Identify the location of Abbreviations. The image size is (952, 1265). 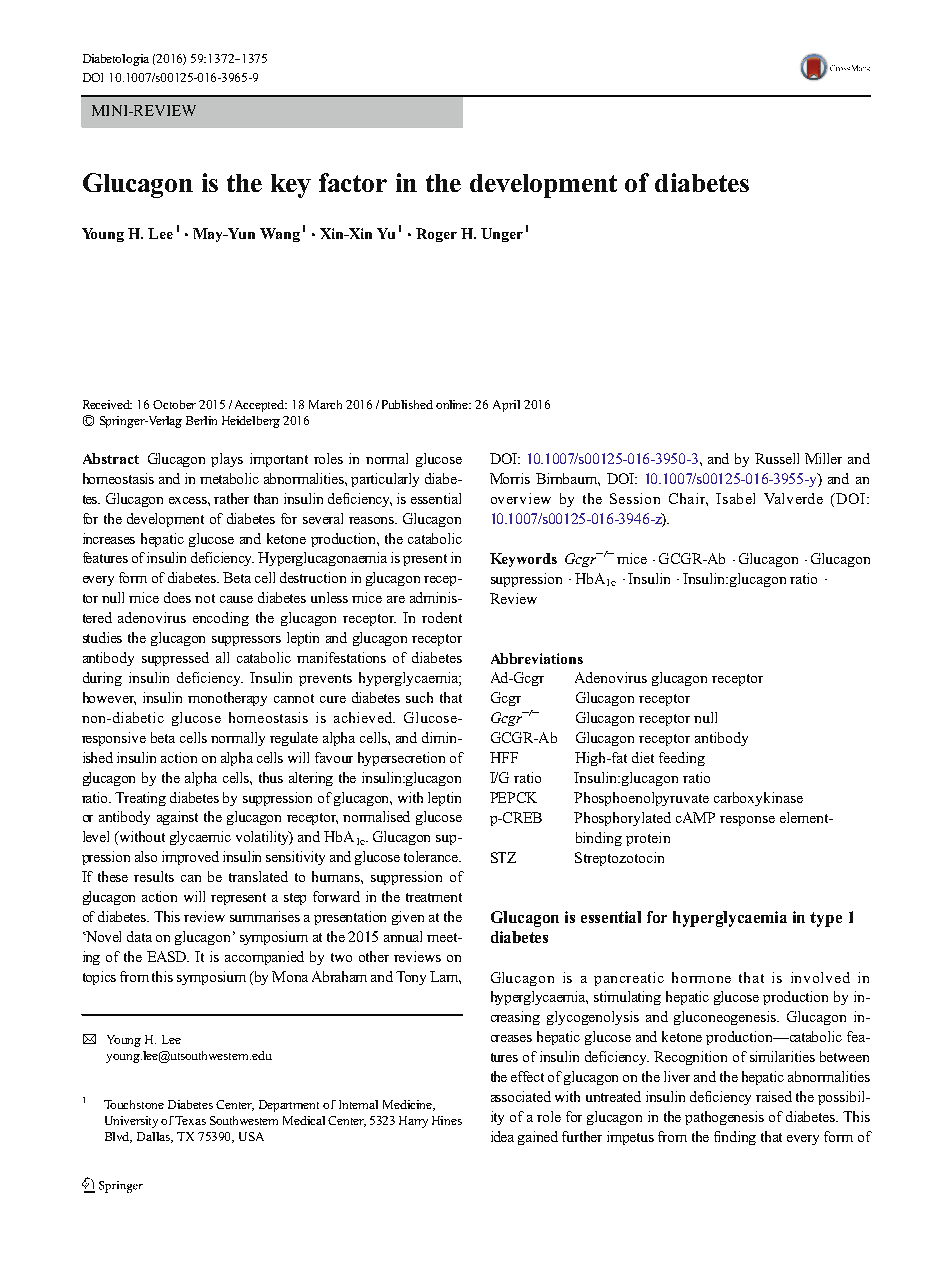
(537, 658).
